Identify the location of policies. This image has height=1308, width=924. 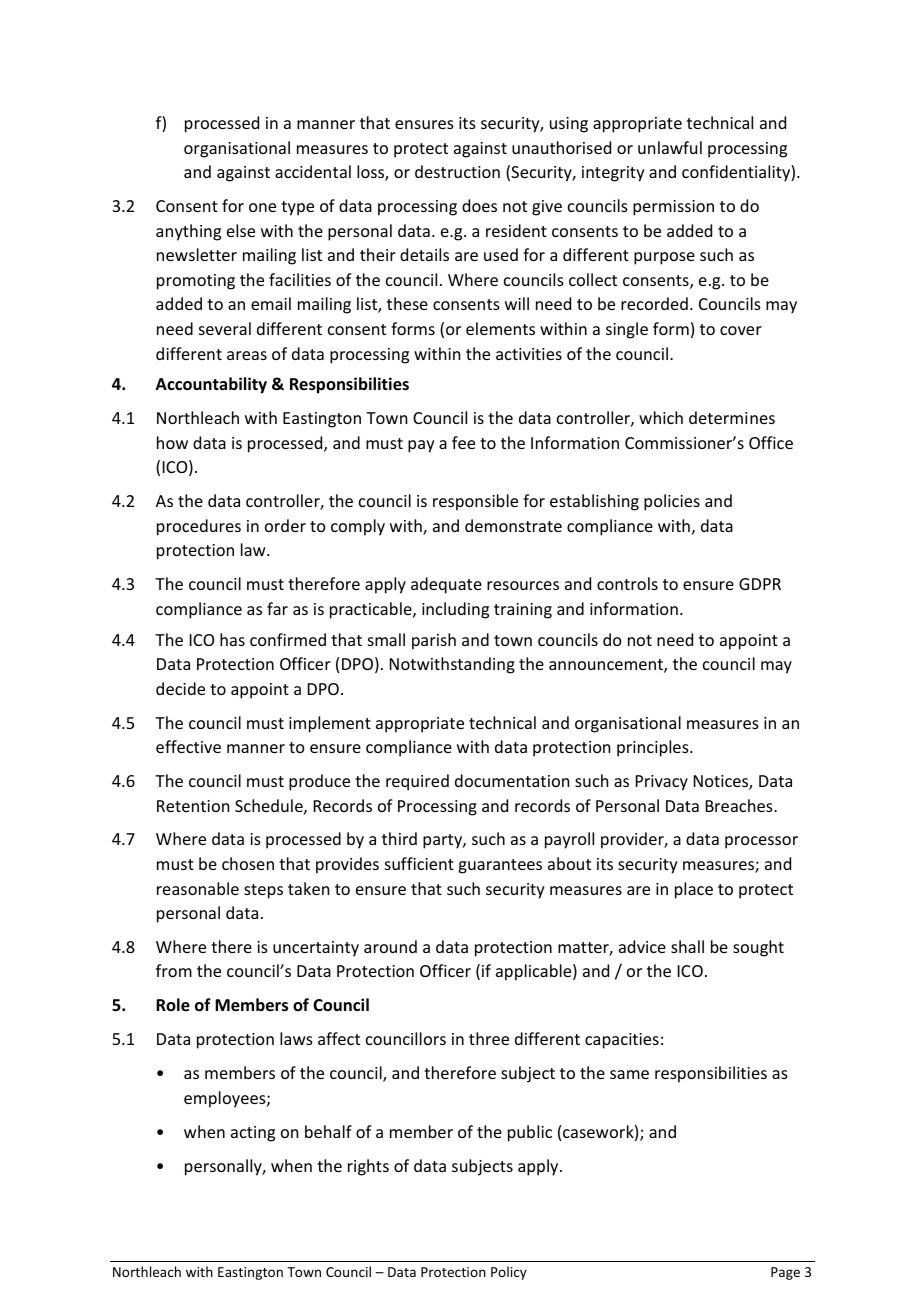
(672, 502).
